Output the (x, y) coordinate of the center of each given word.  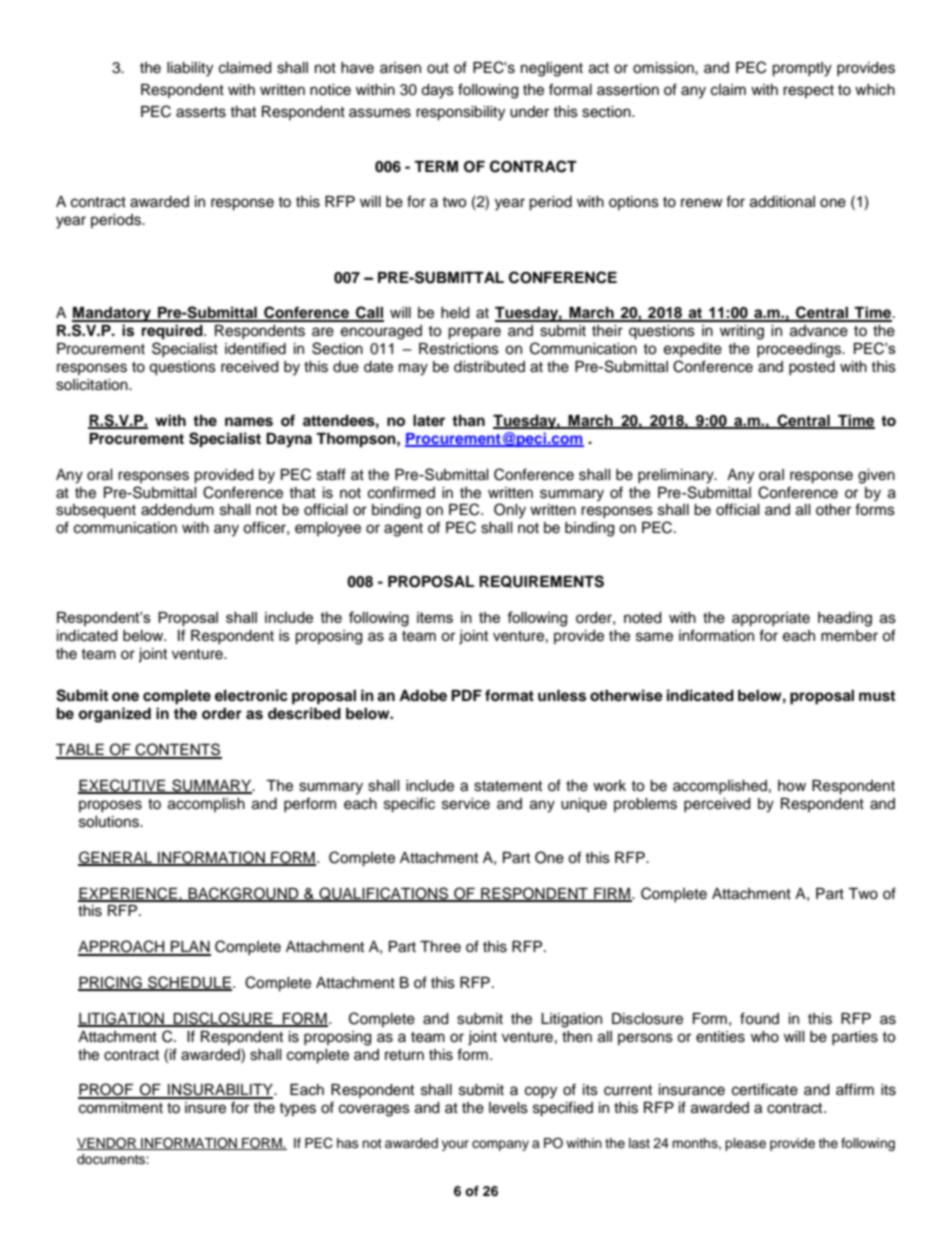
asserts (201, 112)
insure (205, 1108)
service (466, 804)
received (249, 367)
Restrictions (459, 349)
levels (508, 1108)
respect (808, 91)
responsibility (460, 113)
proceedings (800, 350)
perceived (717, 805)
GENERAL (116, 858)
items (435, 617)
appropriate (771, 619)
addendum (177, 510)
